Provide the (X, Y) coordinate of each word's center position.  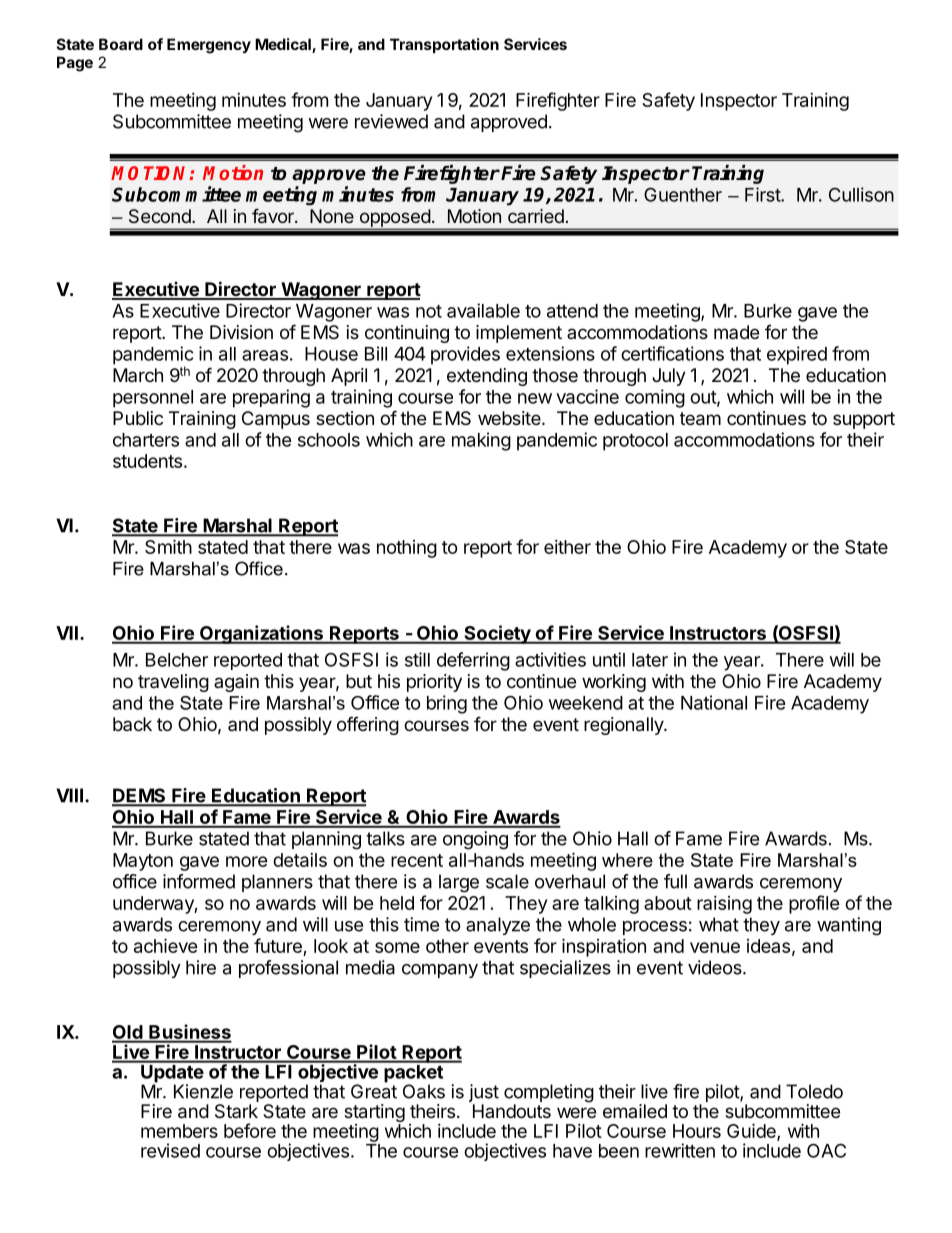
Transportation (444, 45)
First (763, 194)
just (484, 1094)
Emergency (209, 46)
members (179, 1131)
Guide (752, 1131)
